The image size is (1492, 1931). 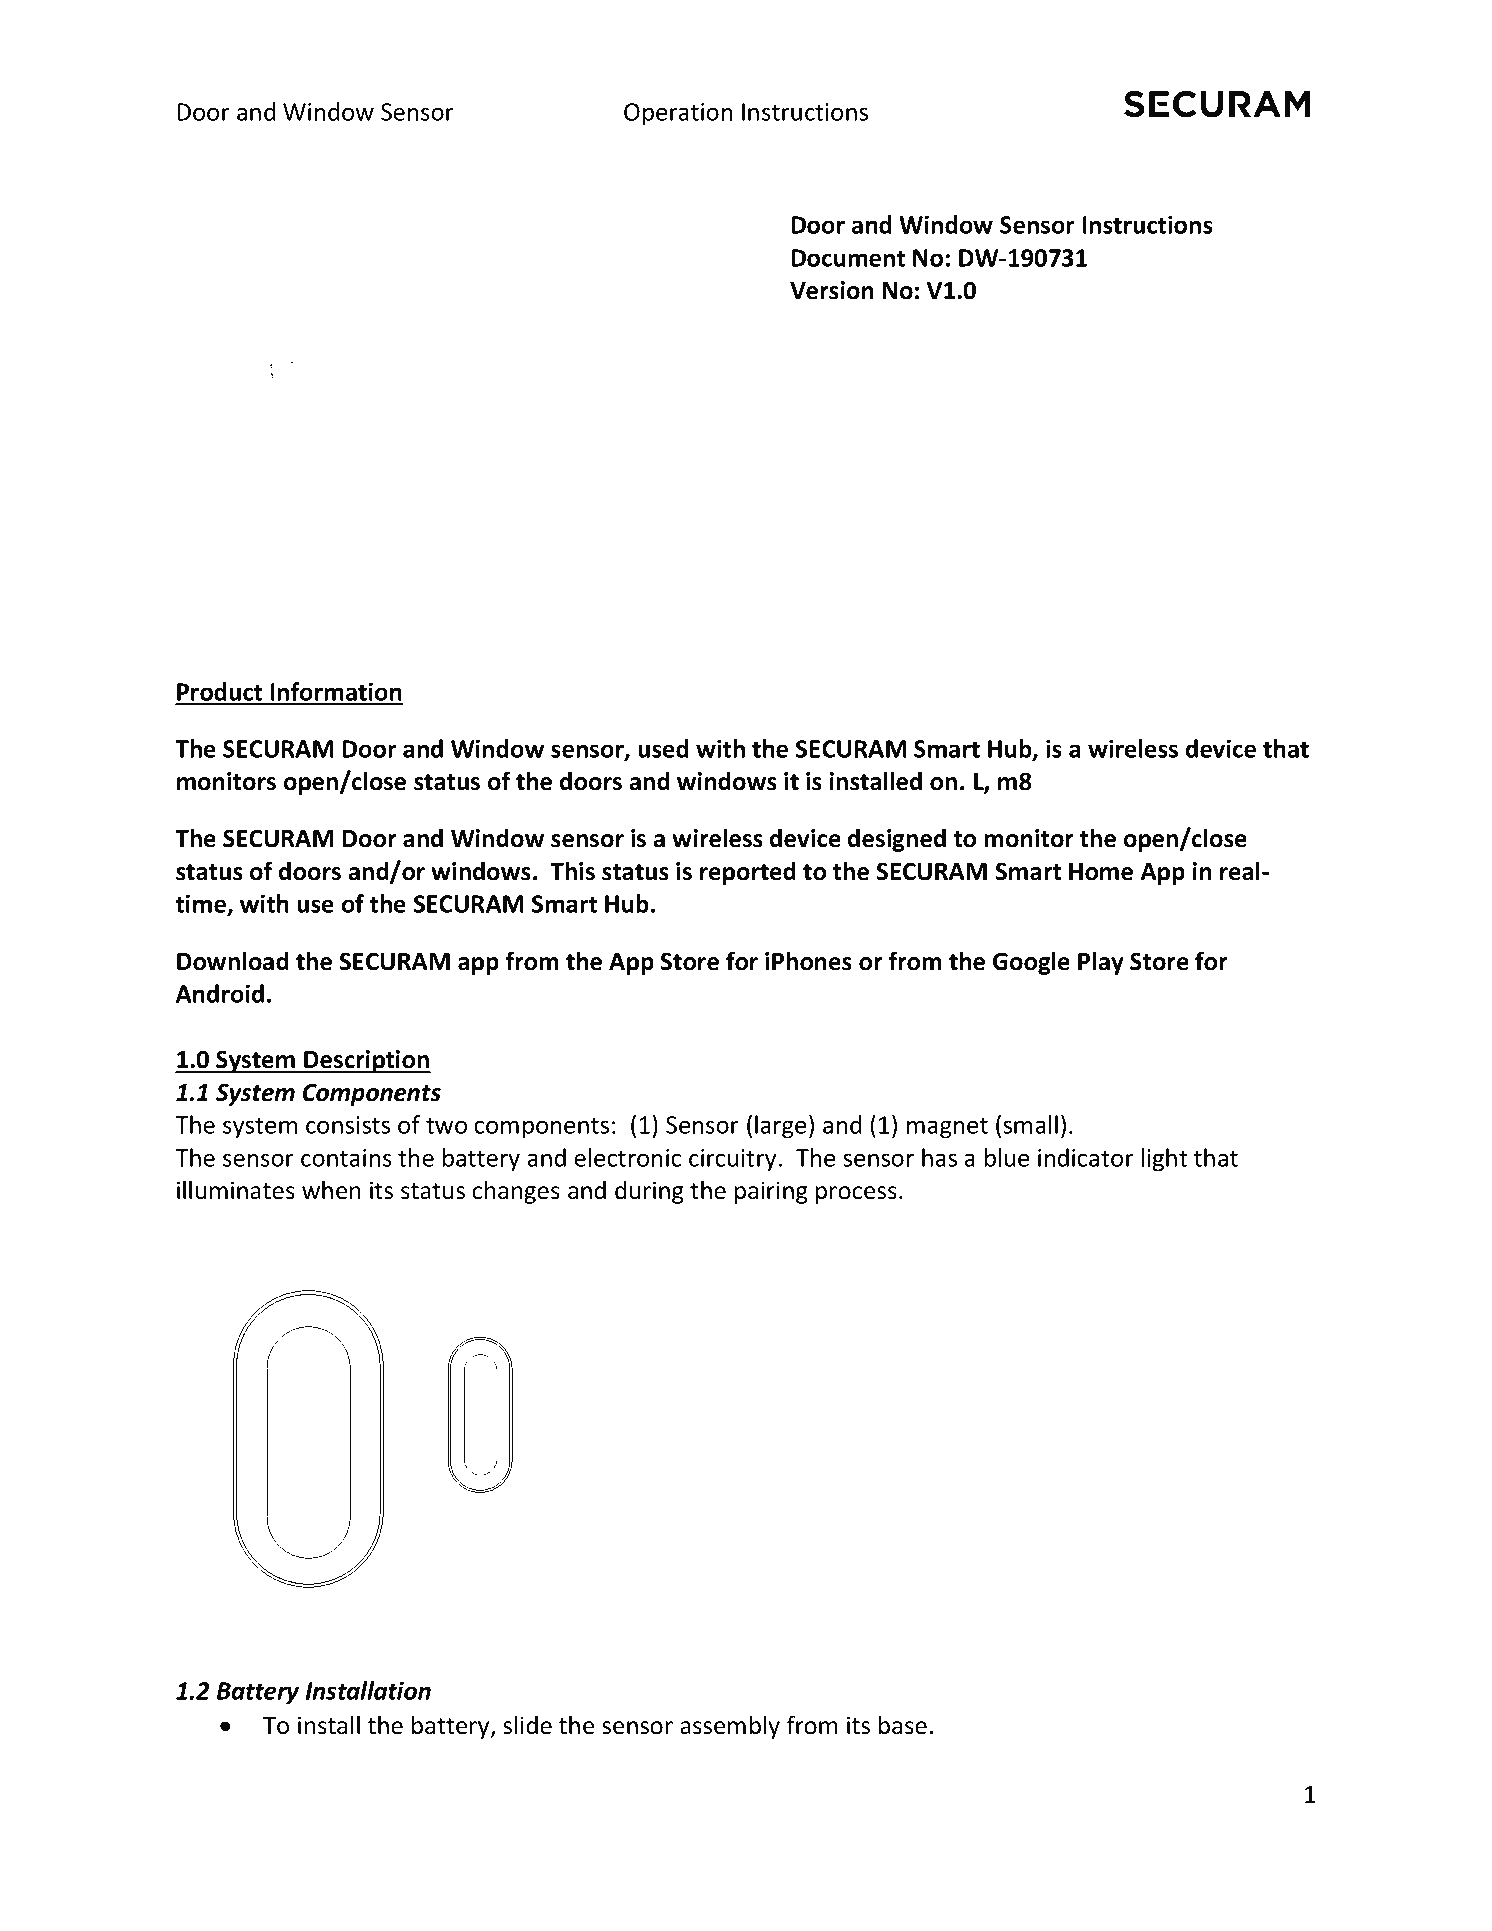 What do you see at coordinates (730, 1727) in the screenshot?
I see `assembly` at bounding box center [730, 1727].
